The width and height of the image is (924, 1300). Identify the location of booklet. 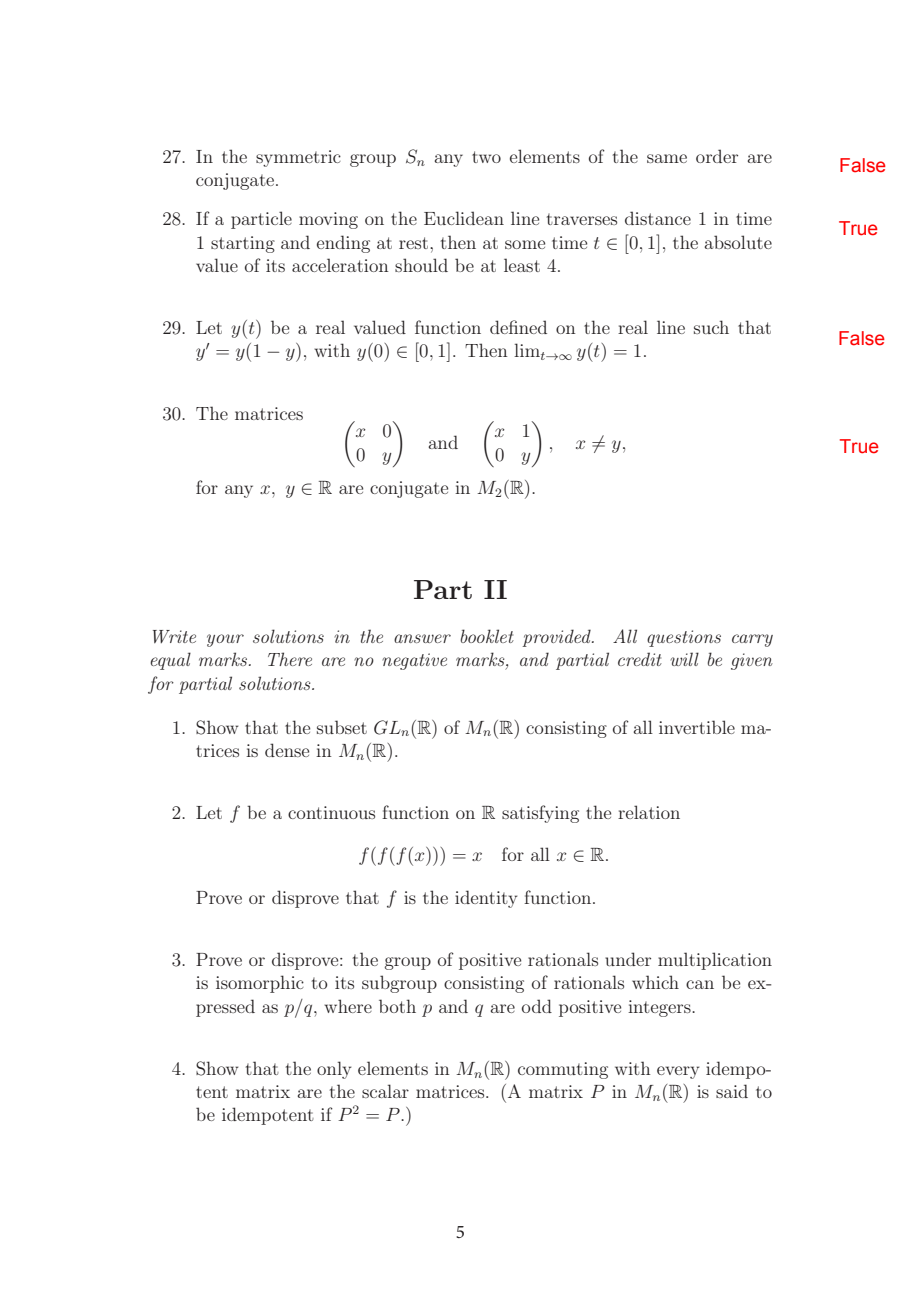
(487, 636).
